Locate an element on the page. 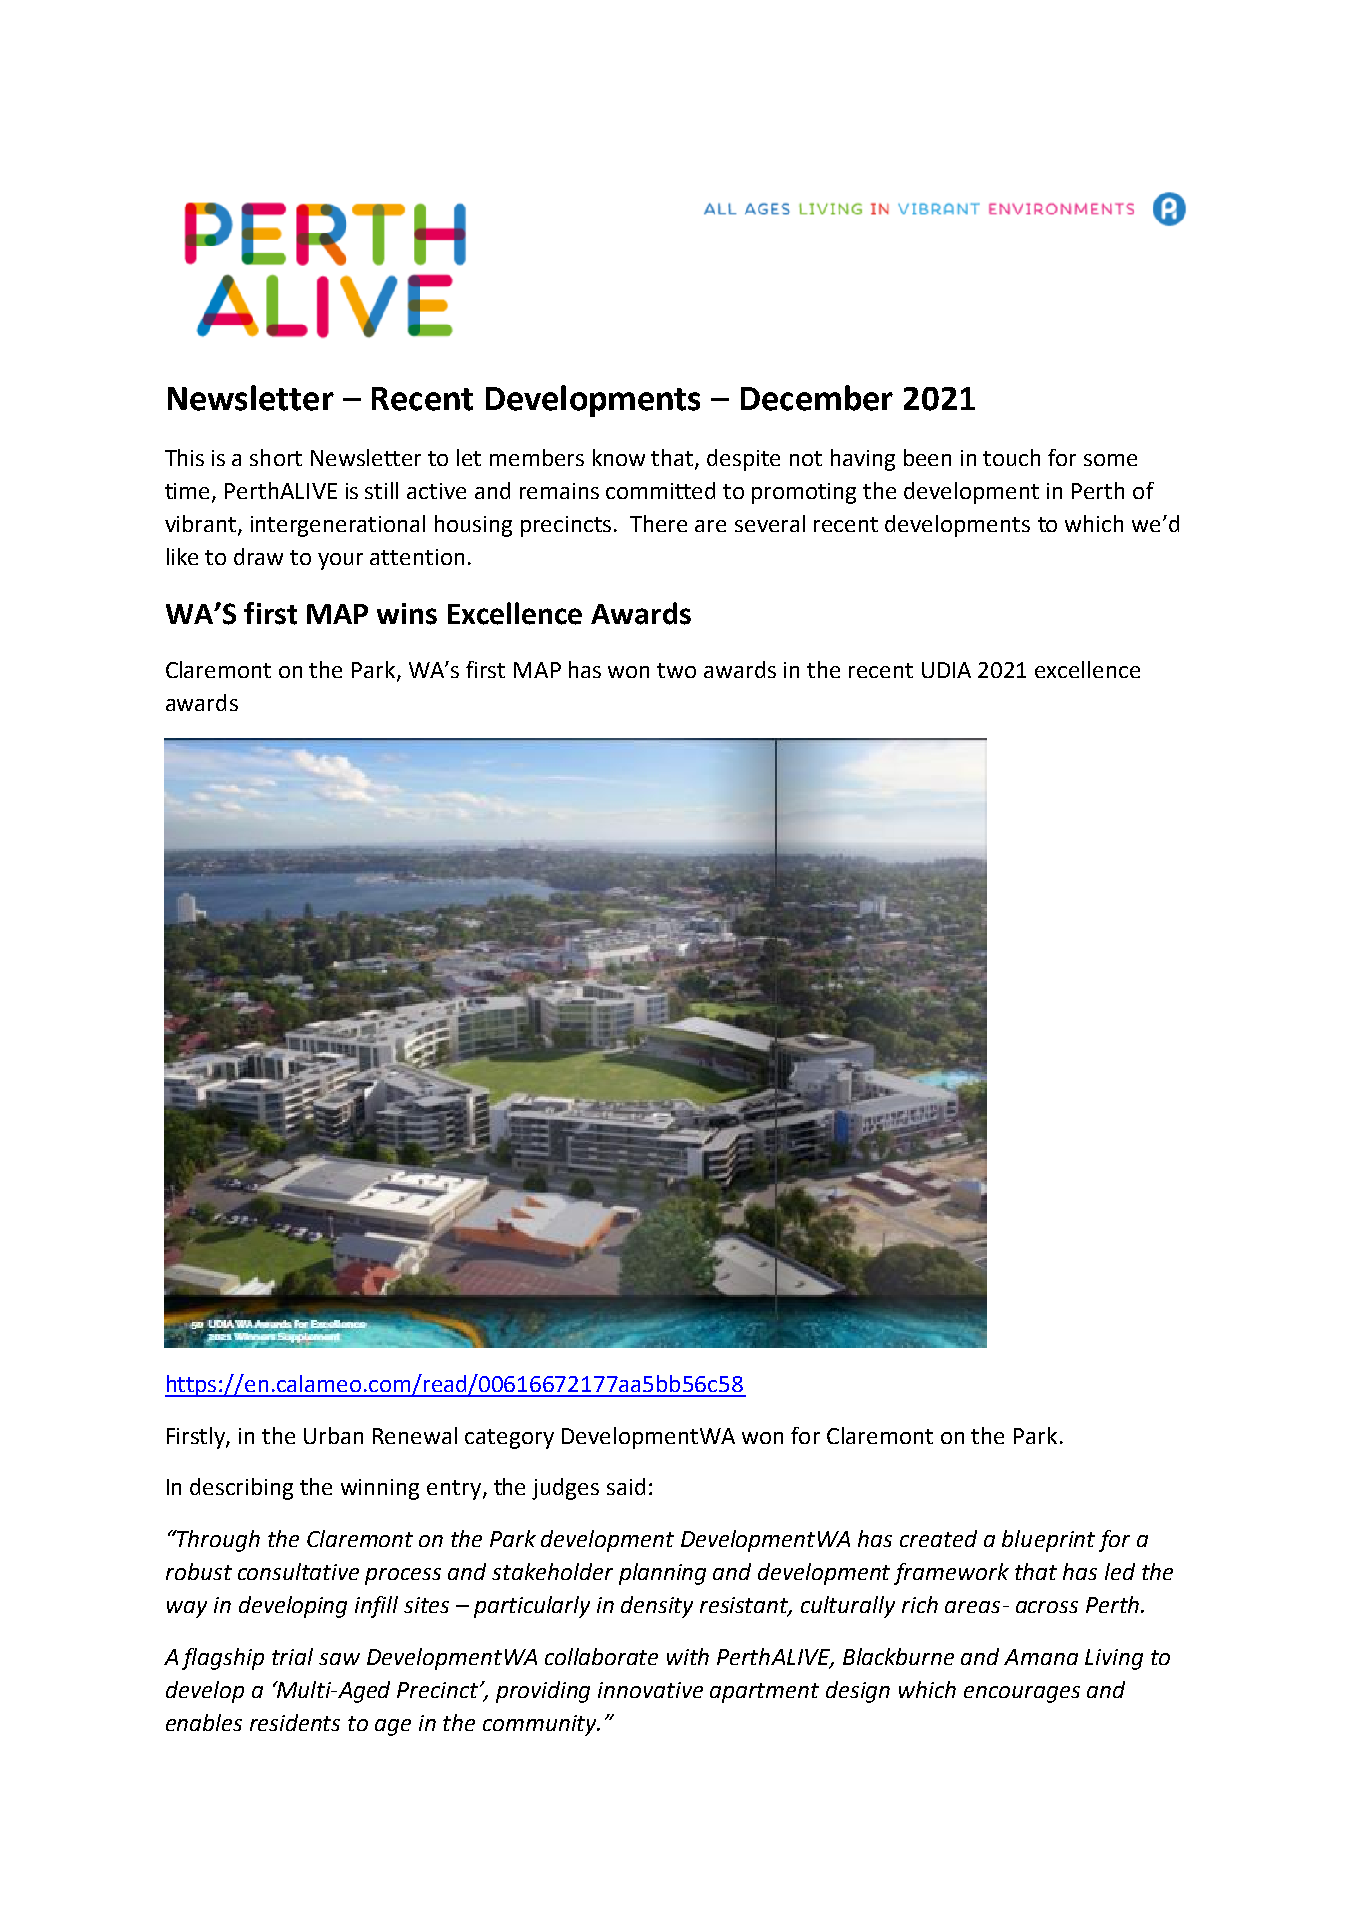 The width and height of the page is (1363, 1929). category is located at coordinates (509, 1439).
